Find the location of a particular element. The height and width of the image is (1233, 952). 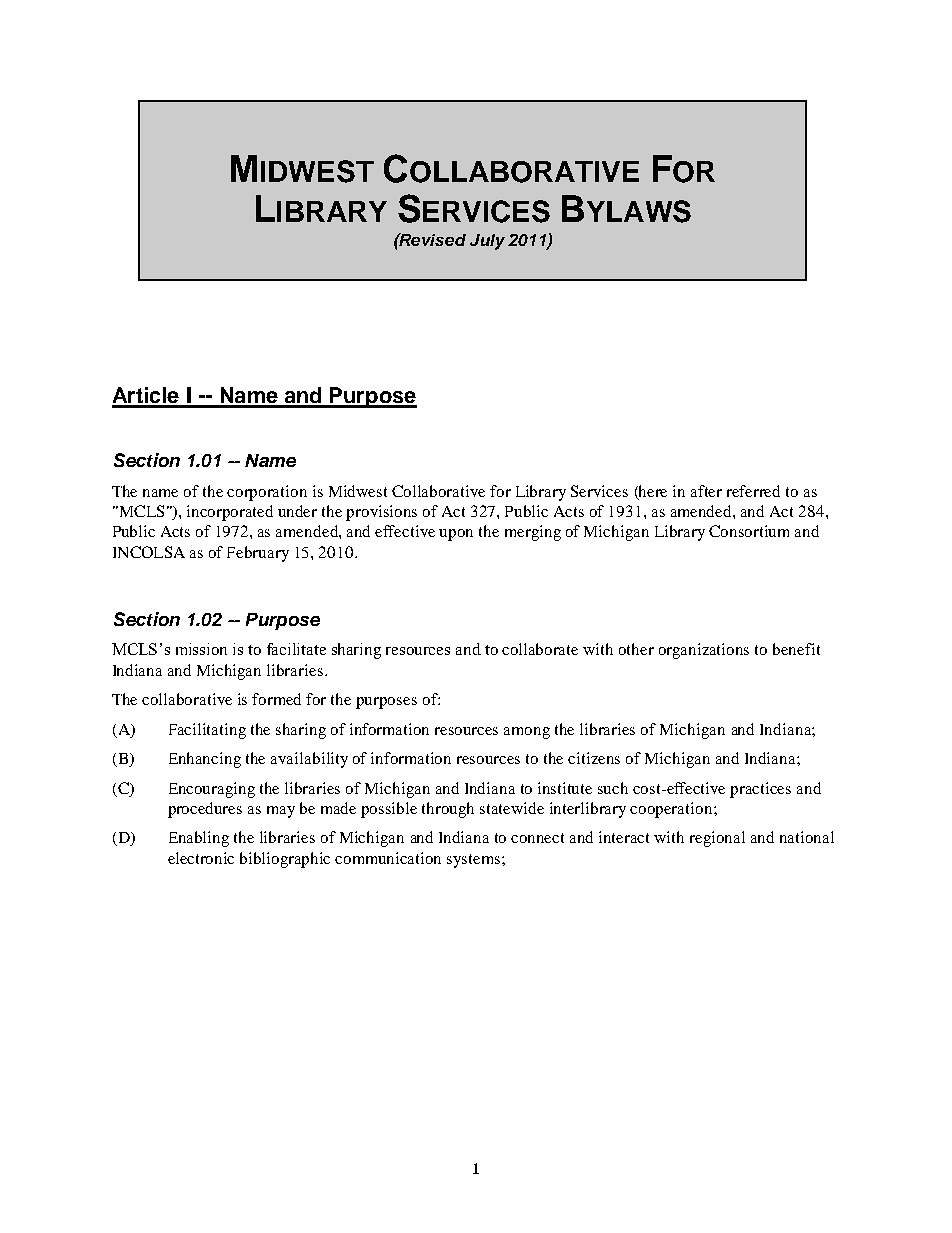

Consortium is located at coordinates (749, 531).
